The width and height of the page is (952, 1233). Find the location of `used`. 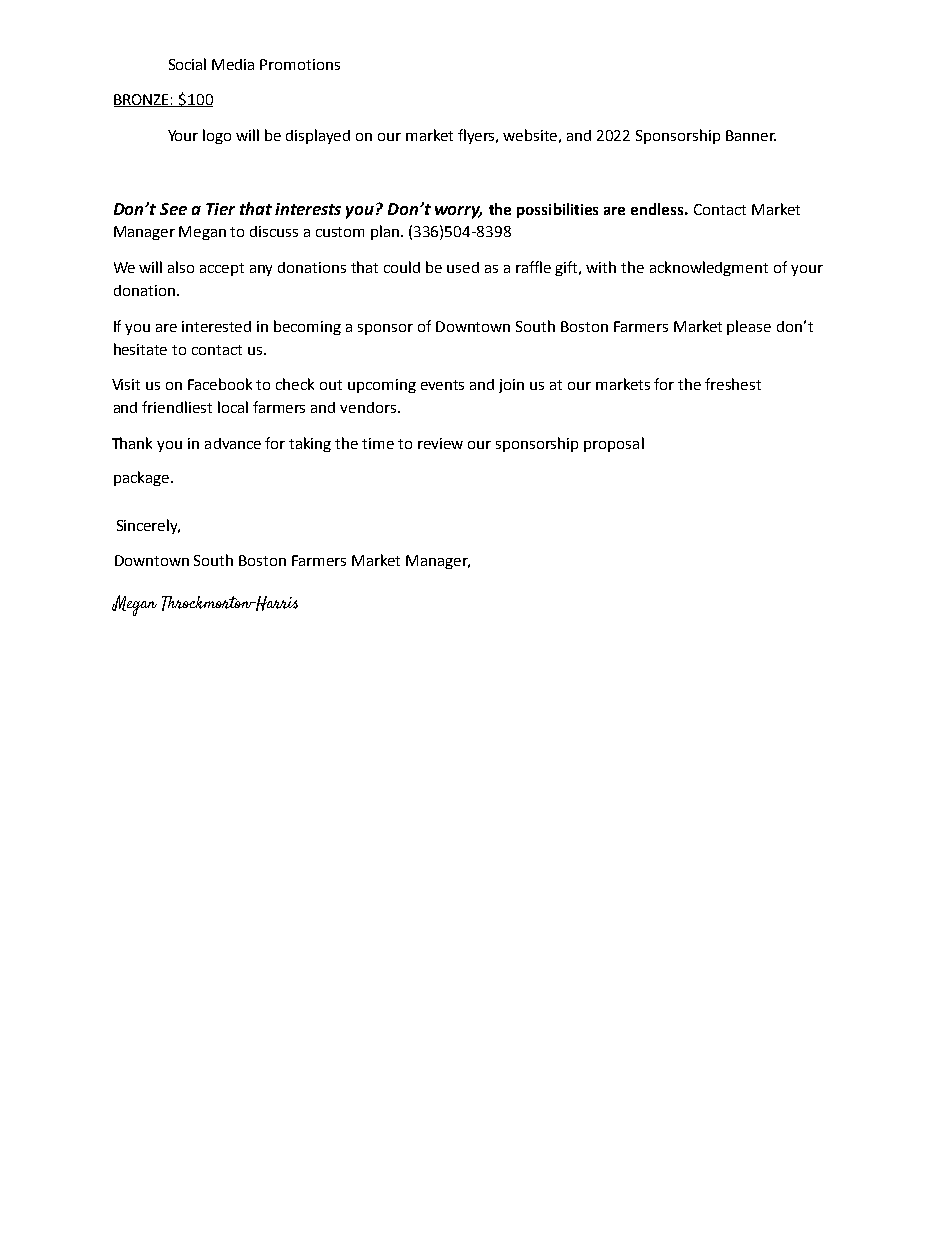

used is located at coordinates (463, 267).
